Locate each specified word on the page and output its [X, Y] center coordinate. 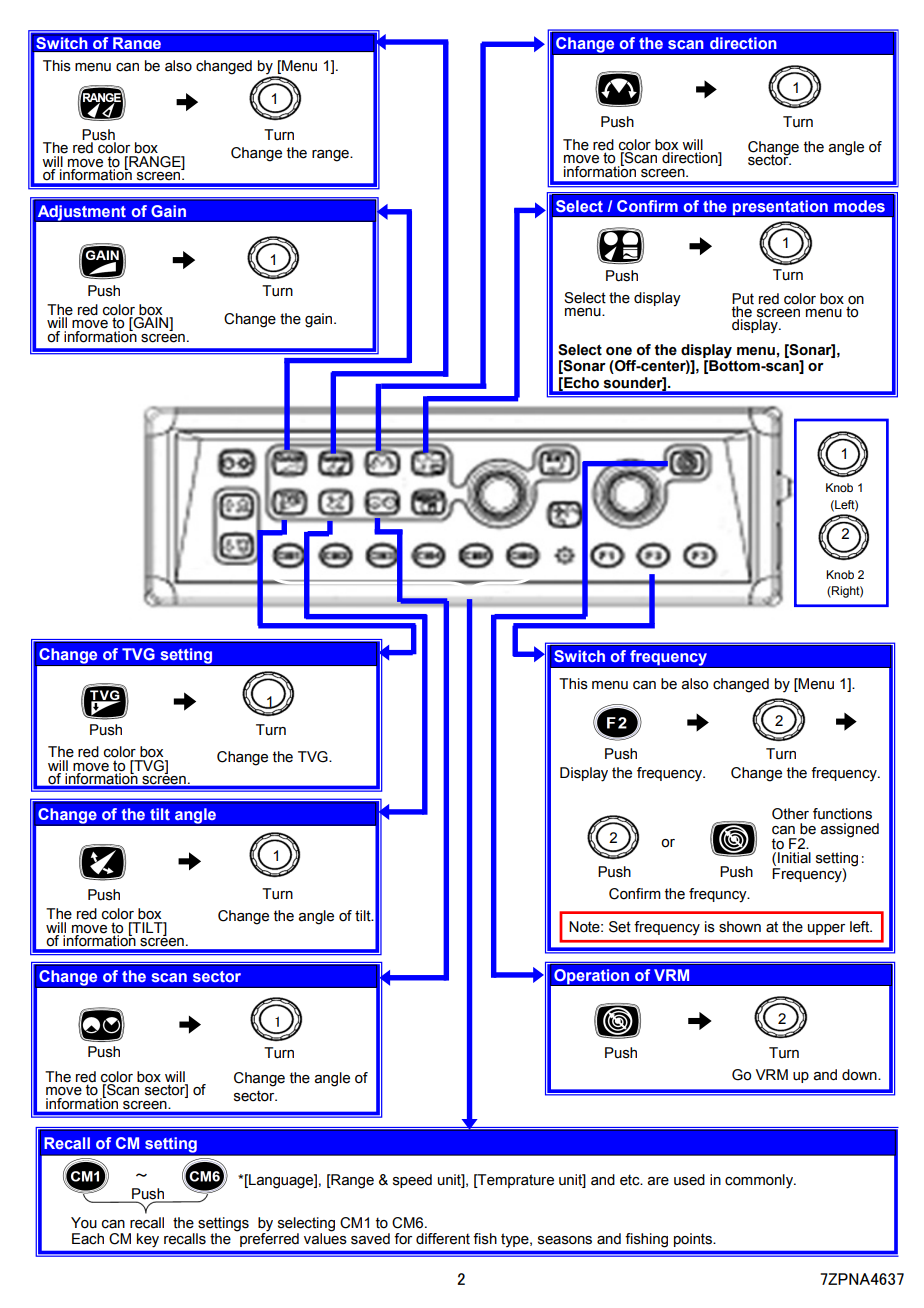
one [619, 351]
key [148, 1240]
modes [859, 206]
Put [743, 299]
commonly [760, 1181]
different [443, 1239]
